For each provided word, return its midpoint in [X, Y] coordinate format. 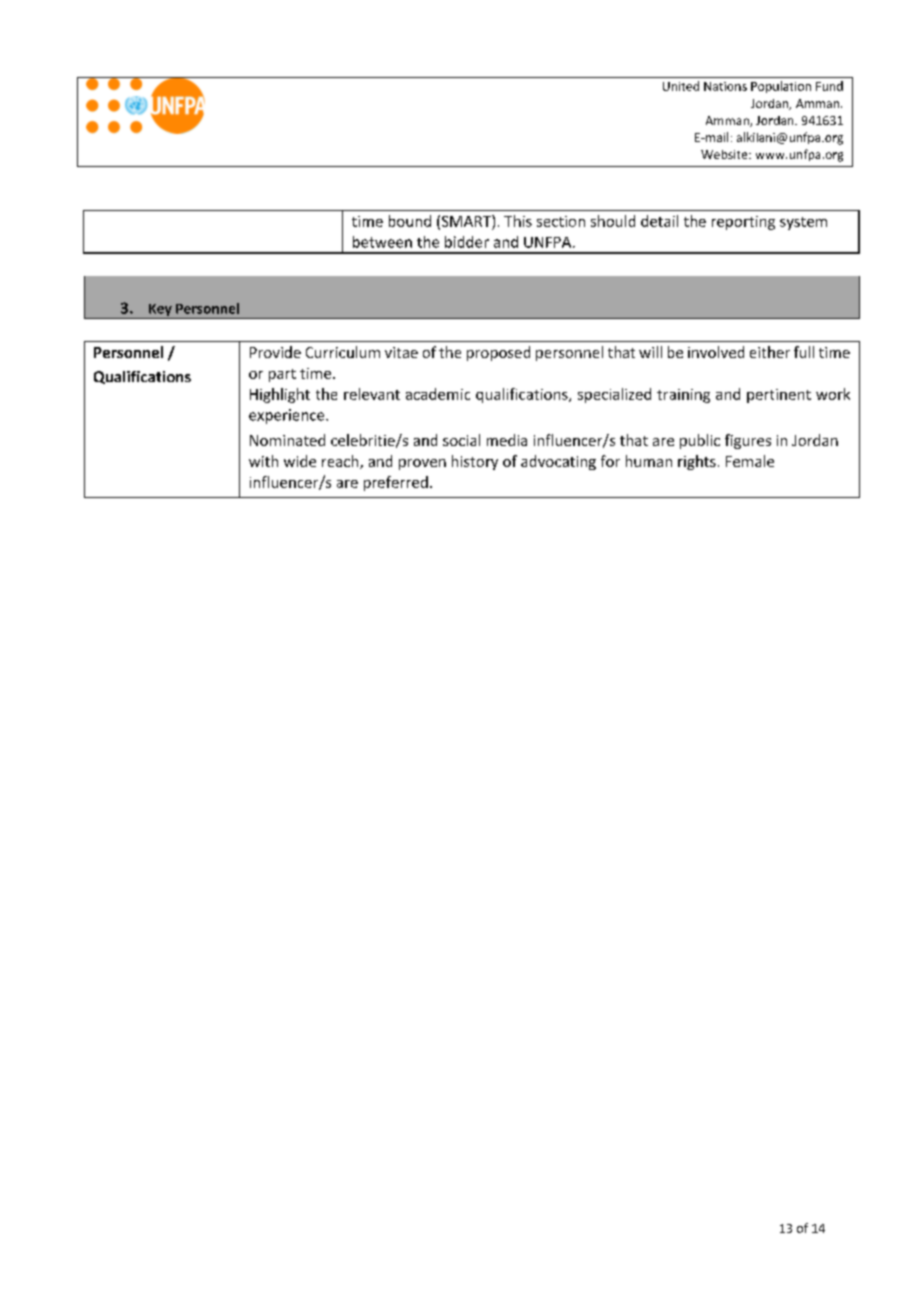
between [382, 242]
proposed [498, 353]
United [681, 86]
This [518, 221]
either [770, 352]
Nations [725, 86]
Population [781, 87]
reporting [743, 223]
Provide [275, 352]
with [263, 461]
